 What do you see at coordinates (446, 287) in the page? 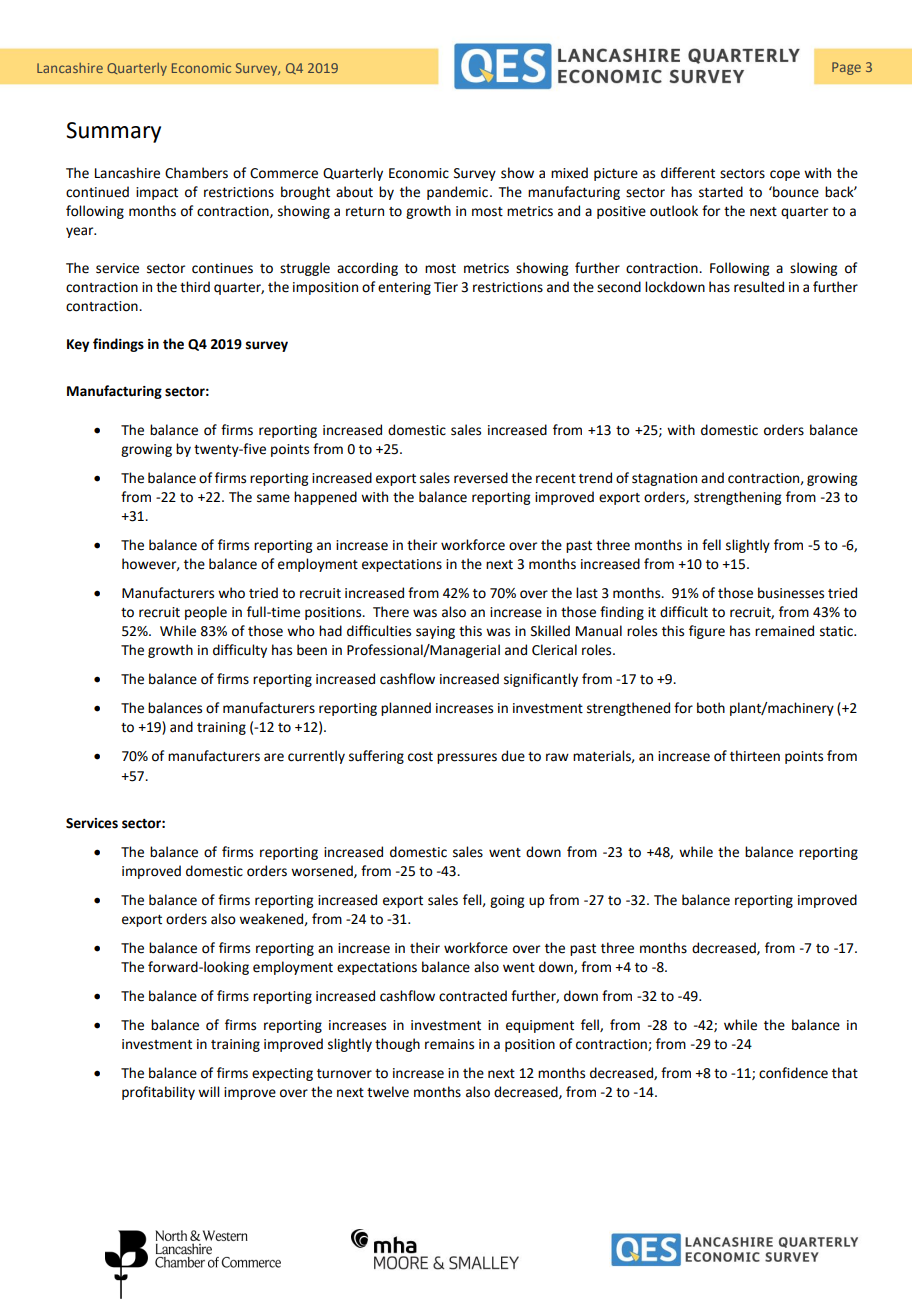
I see `Tier` at bounding box center [446, 287].
